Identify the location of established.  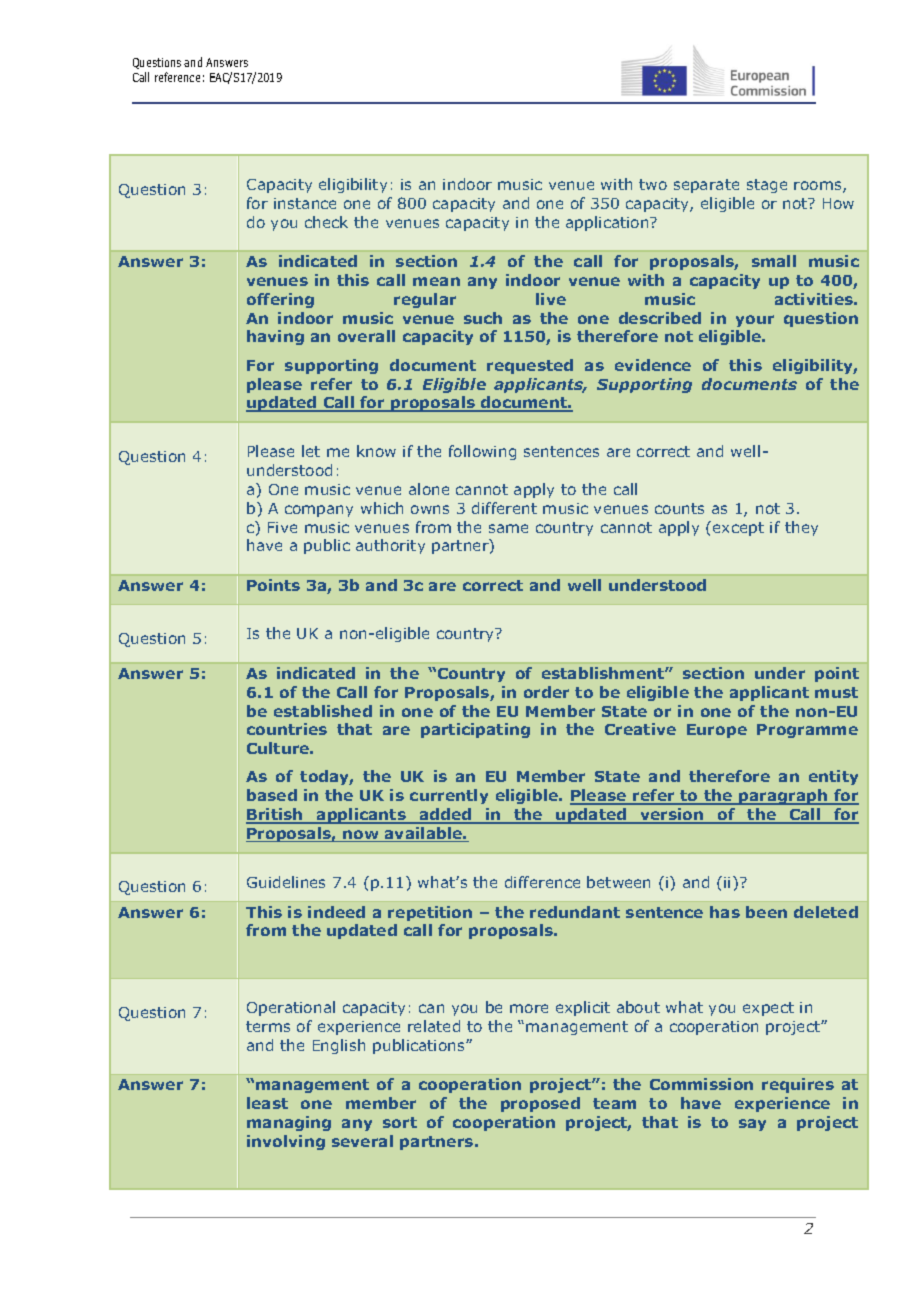
(323, 711).
